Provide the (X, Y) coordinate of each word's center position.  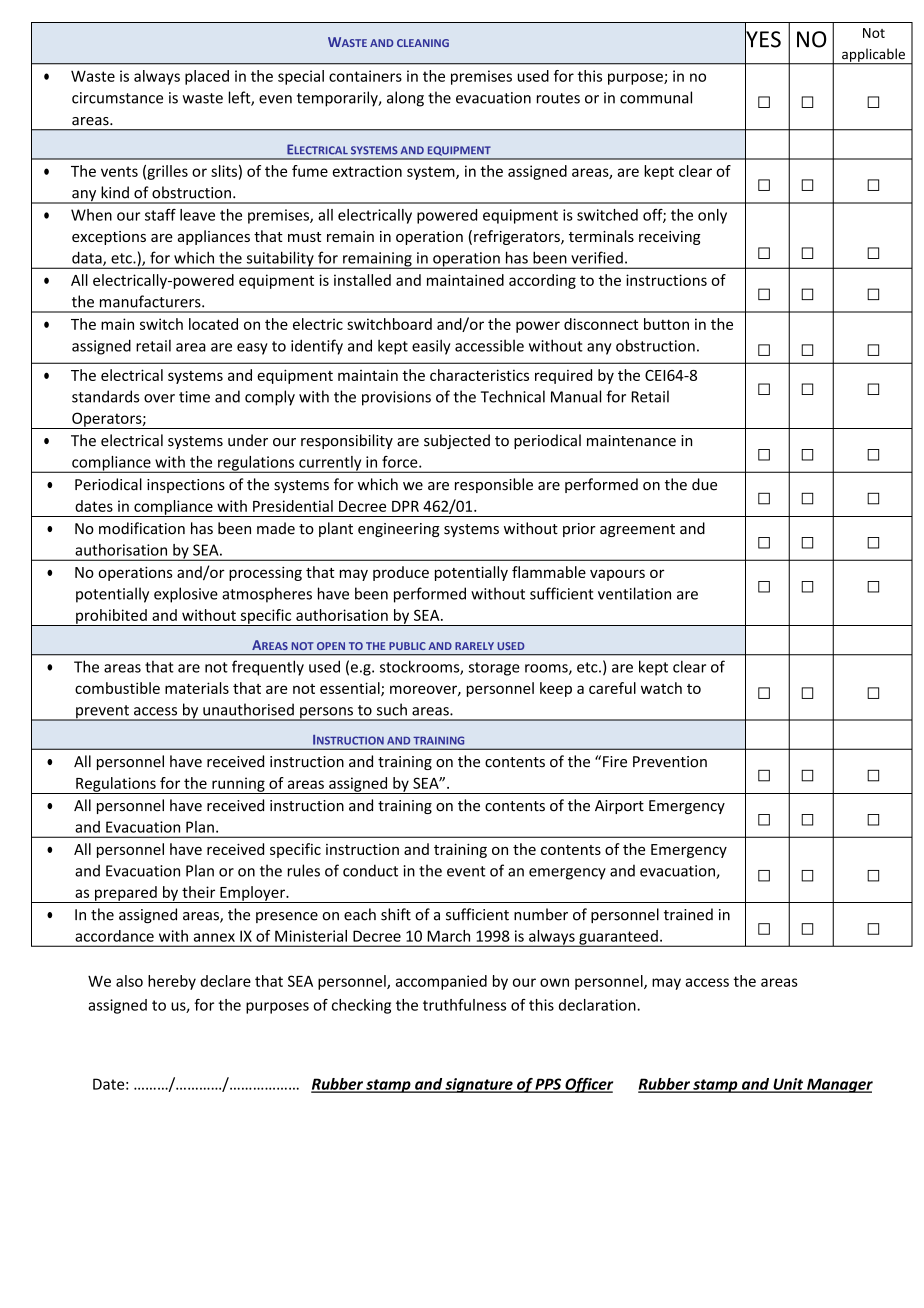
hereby (172, 982)
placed (207, 77)
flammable (549, 572)
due (704, 484)
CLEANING (423, 43)
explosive (186, 595)
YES (763, 39)
